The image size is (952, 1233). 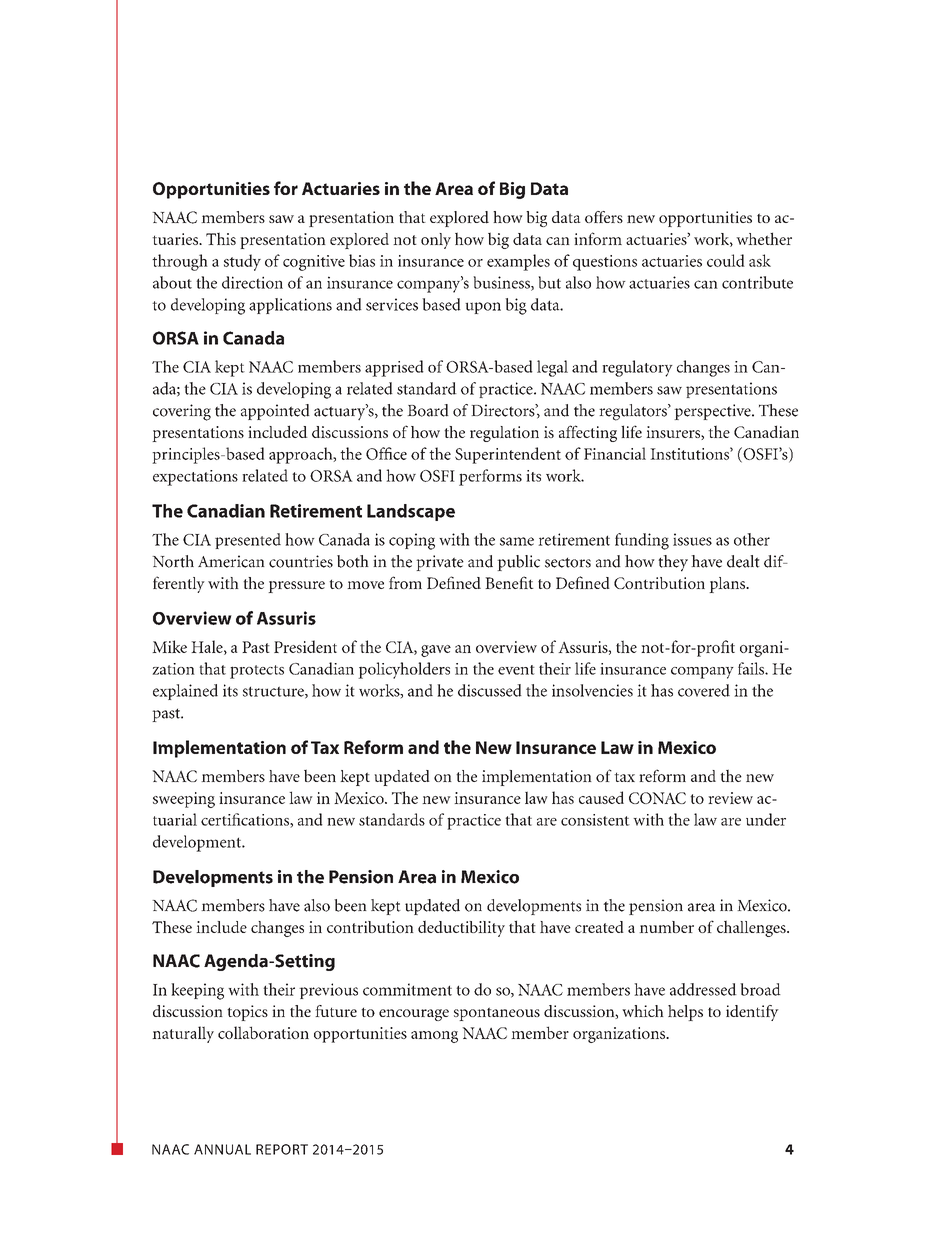 What do you see at coordinates (184, 800) in the screenshot?
I see `sweeping` at bounding box center [184, 800].
